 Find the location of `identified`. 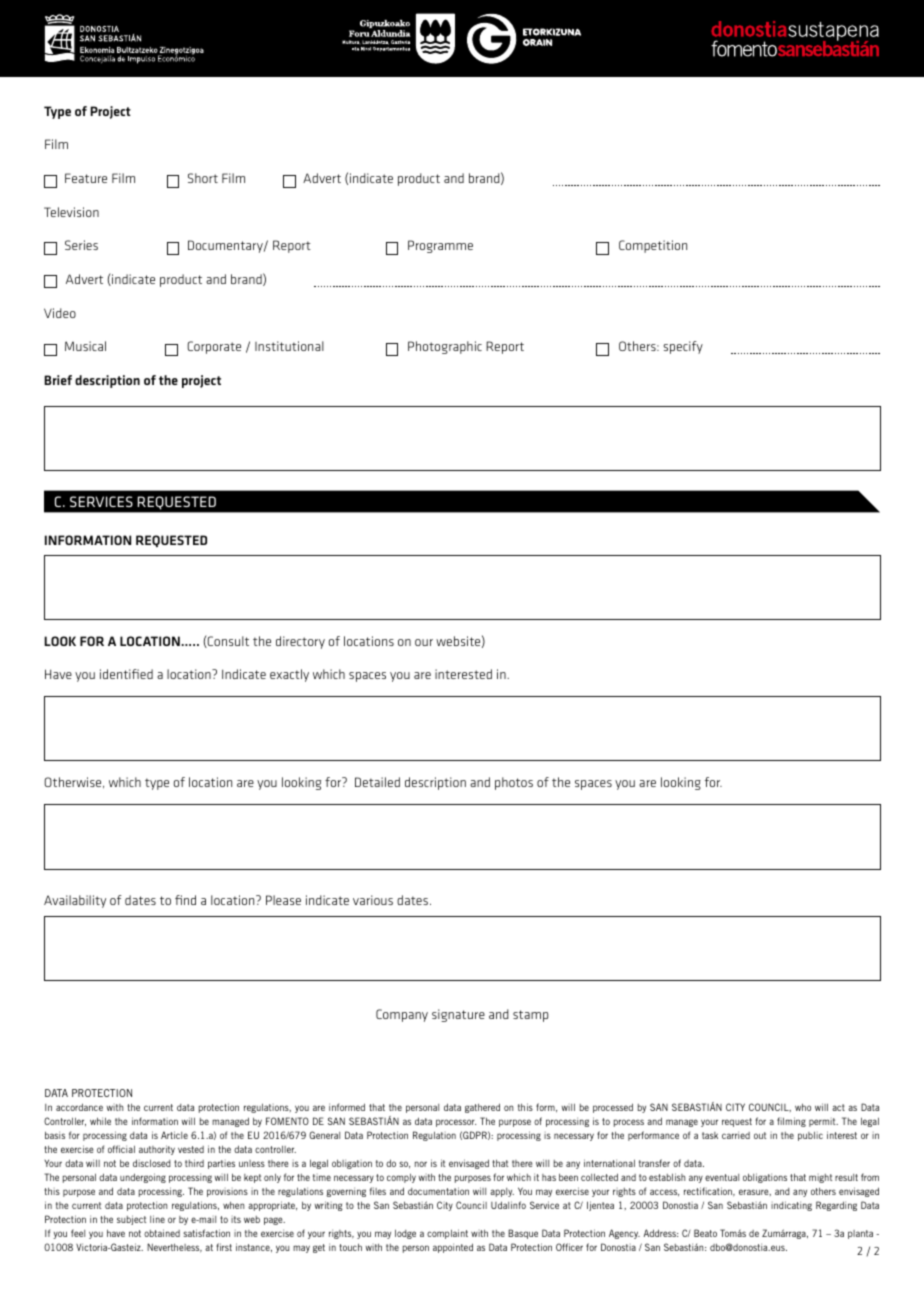

identified is located at coordinates (126, 674).
